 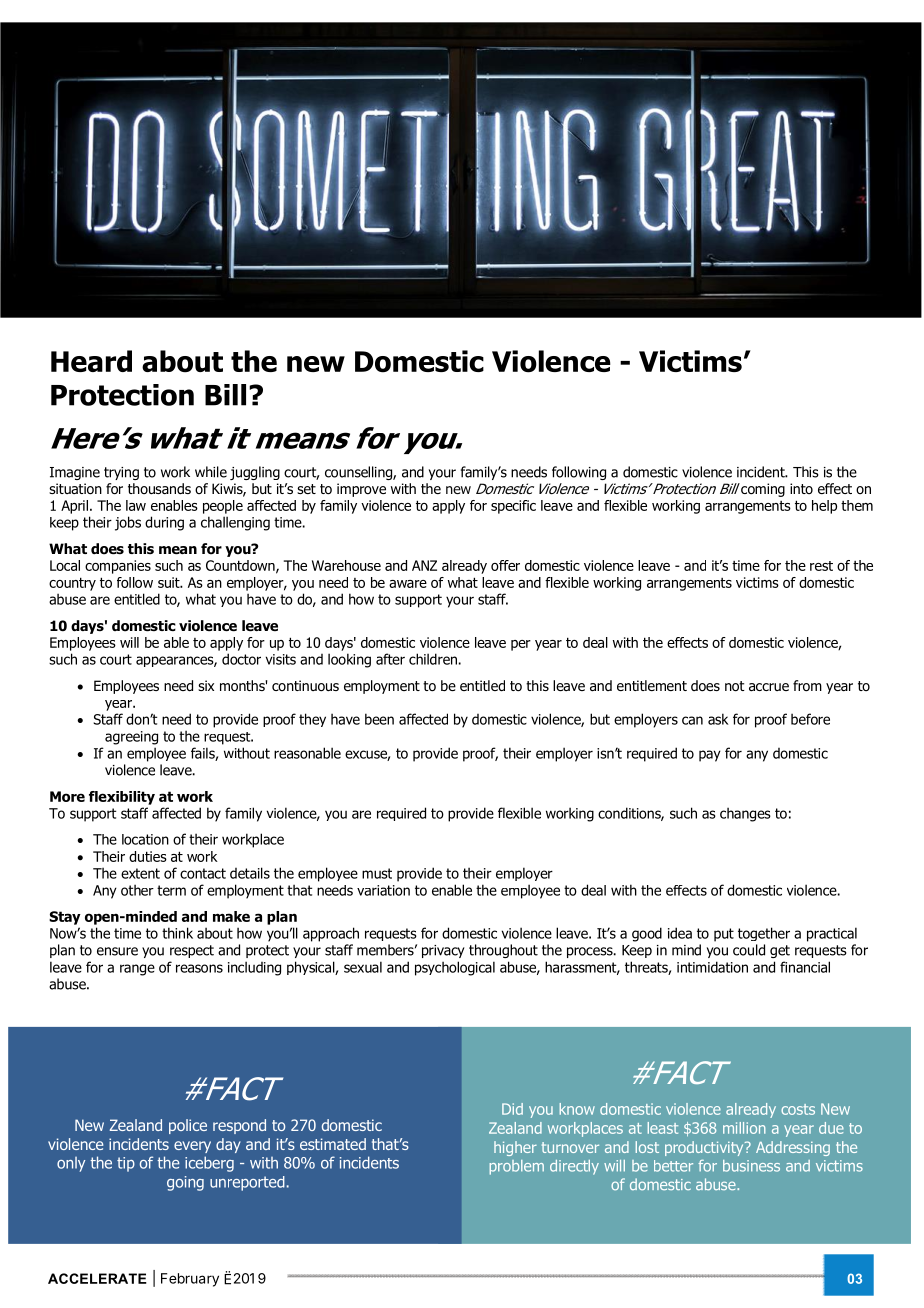 What do you see at coordinates (516, 1167) in the screenshot?
I see `problem` at bounding box center [516, 1167].
